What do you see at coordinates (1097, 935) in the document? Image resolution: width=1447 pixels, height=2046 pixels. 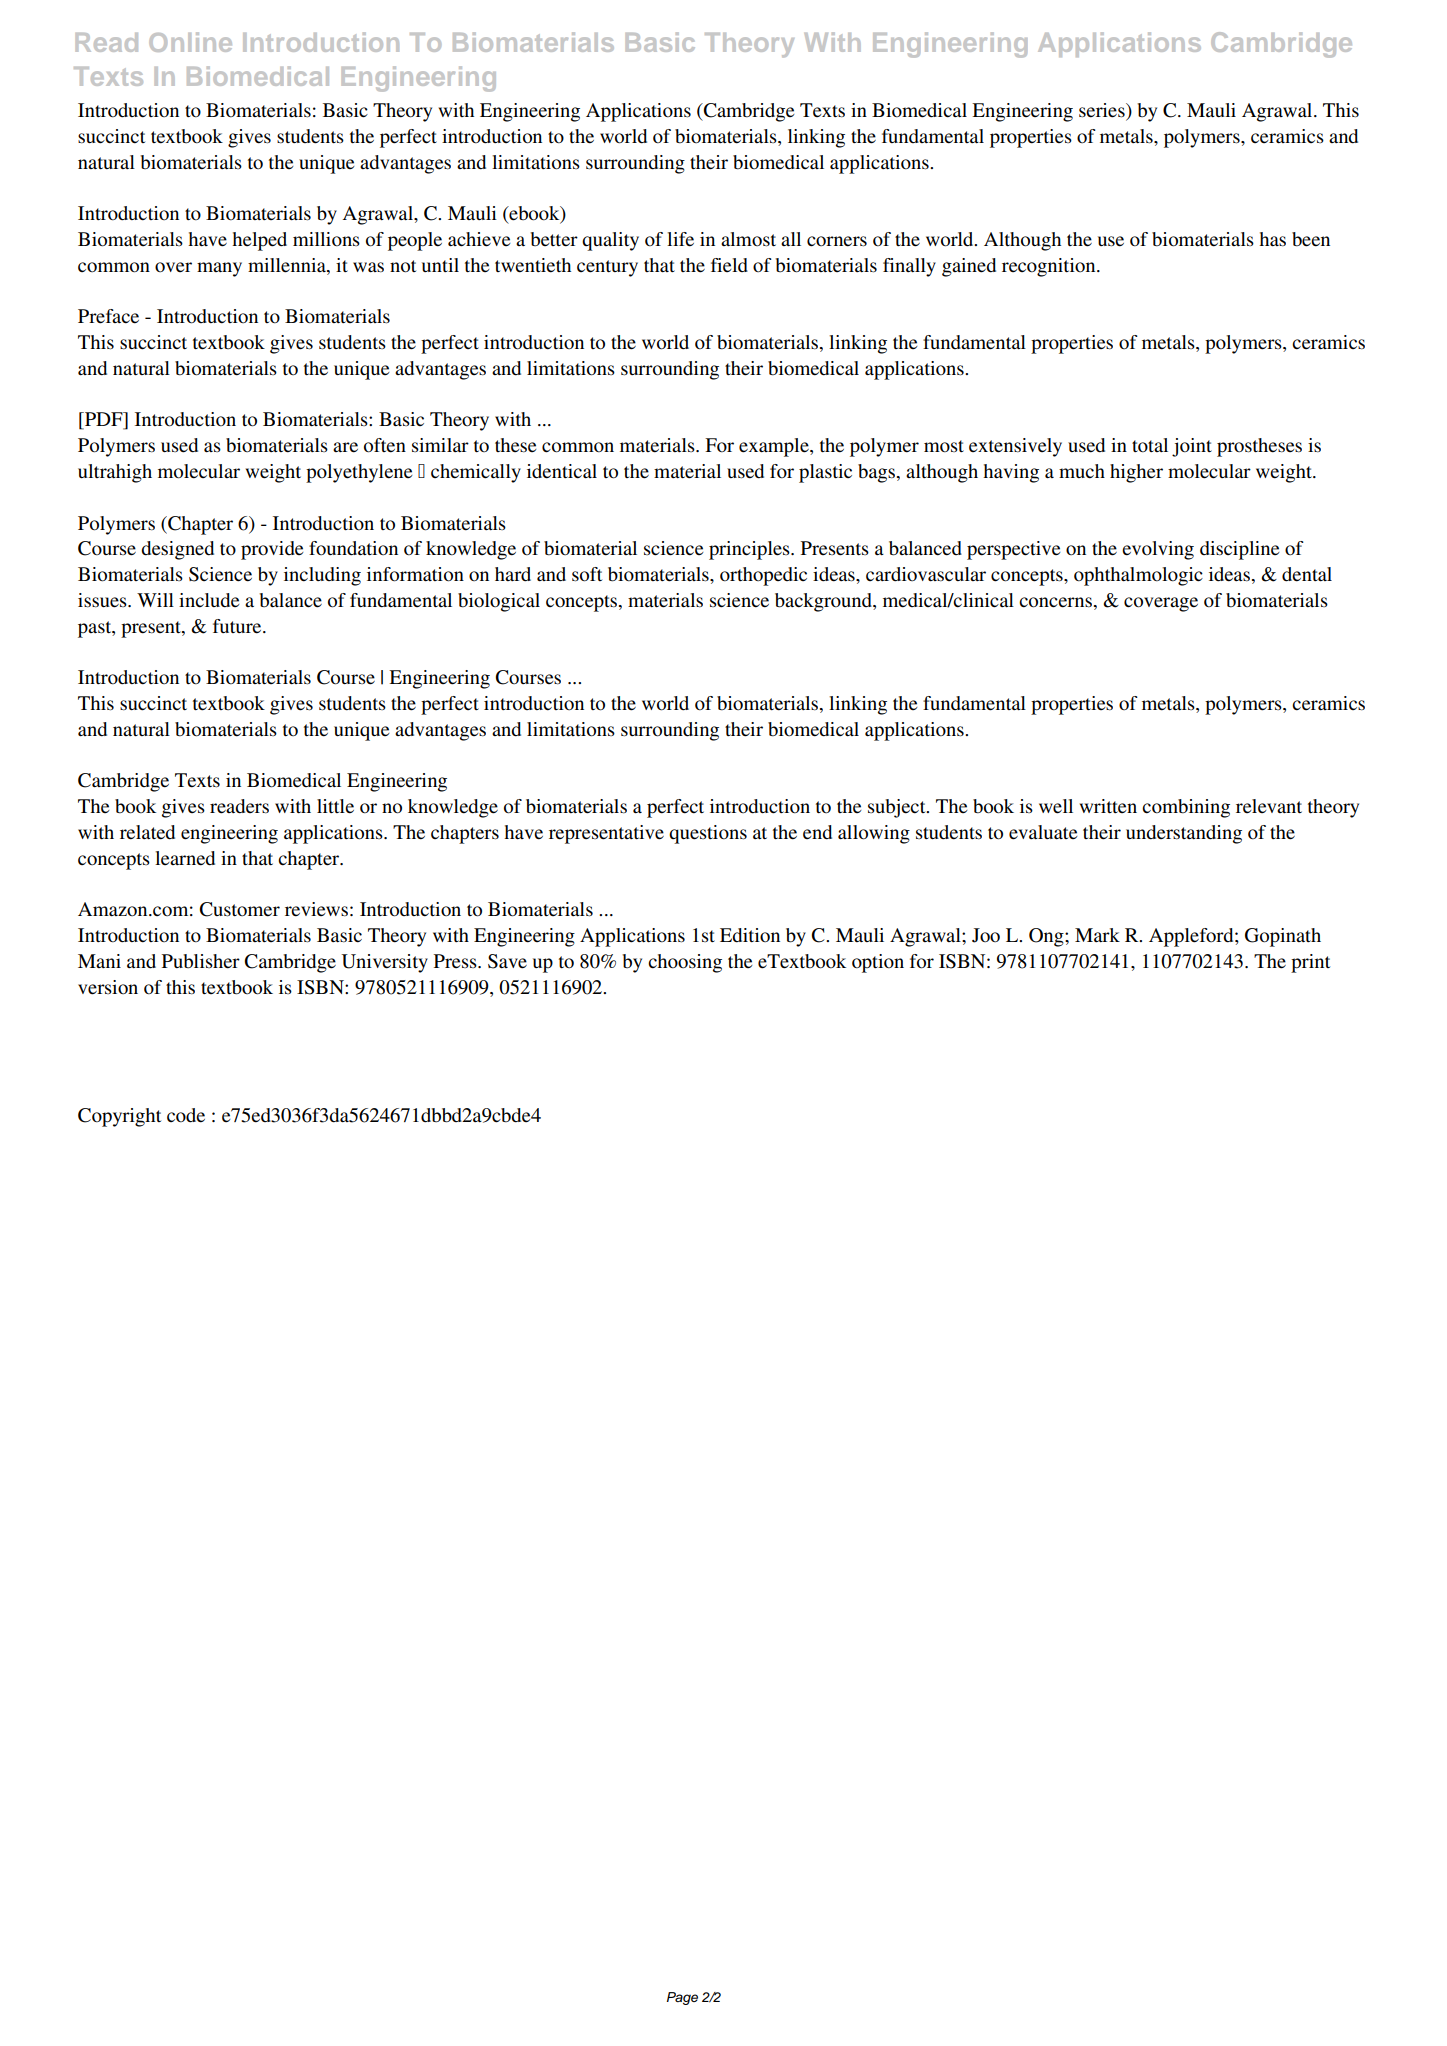 I see `Mark` at bounding box center [1097, 935].
